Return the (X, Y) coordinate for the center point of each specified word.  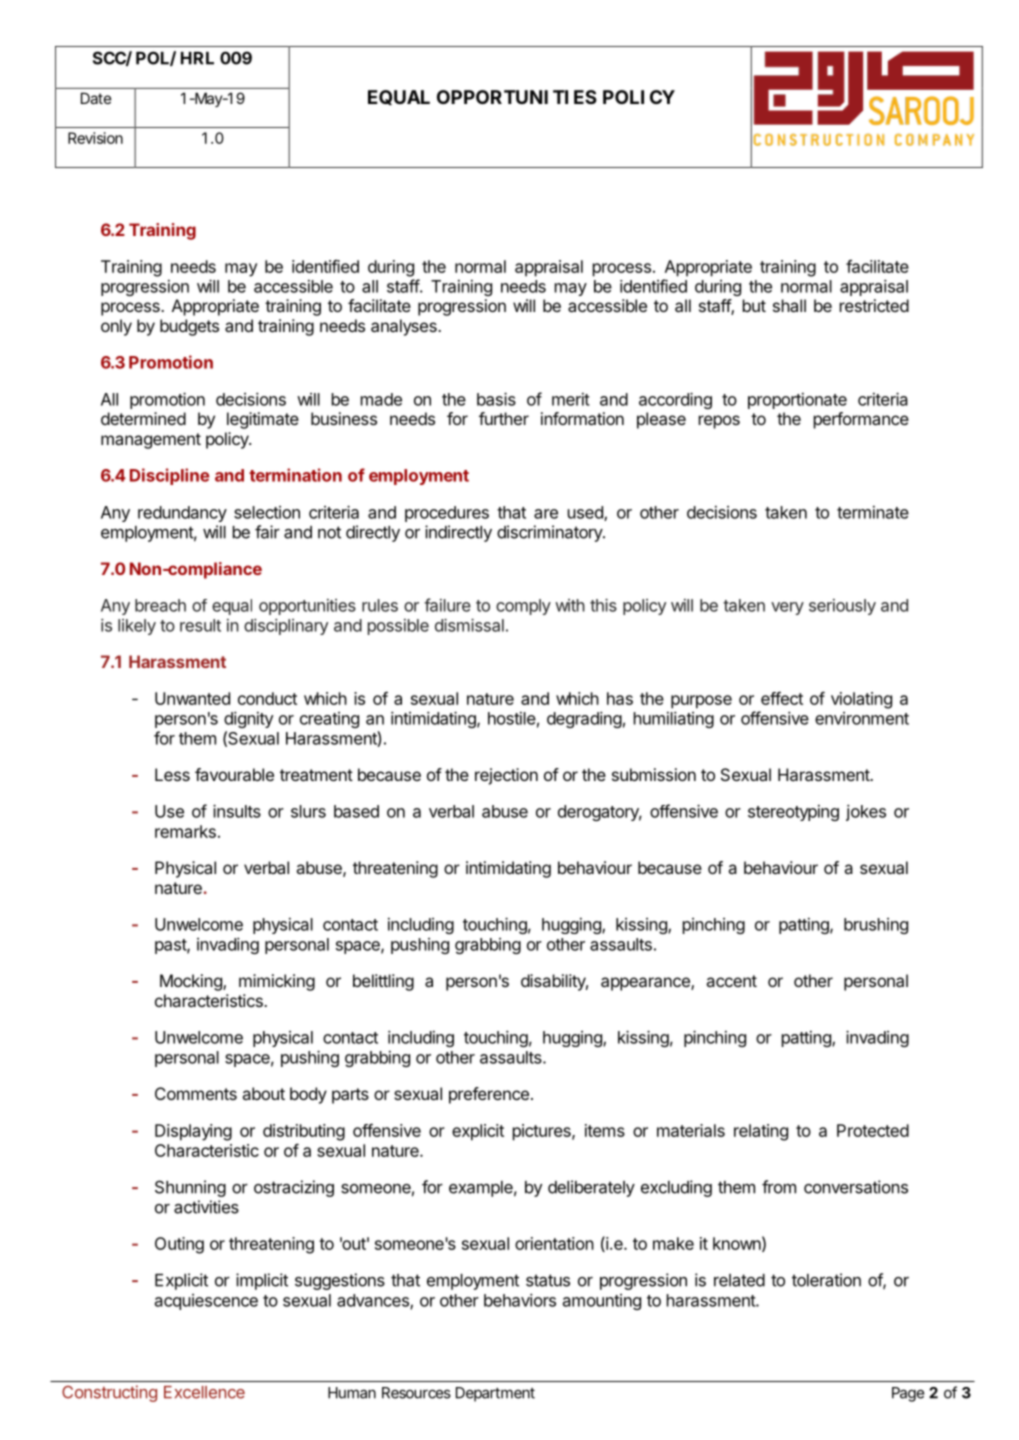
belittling (383, 982)
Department (495, 1394)
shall (789, 305)
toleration (826, 1280)
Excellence (204, 1392)
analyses (405, 327)
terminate (873, 512)
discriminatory (550, 533)
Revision (95, 138)
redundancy (182, 514)
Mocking (192, 982)
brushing (876, 926)
